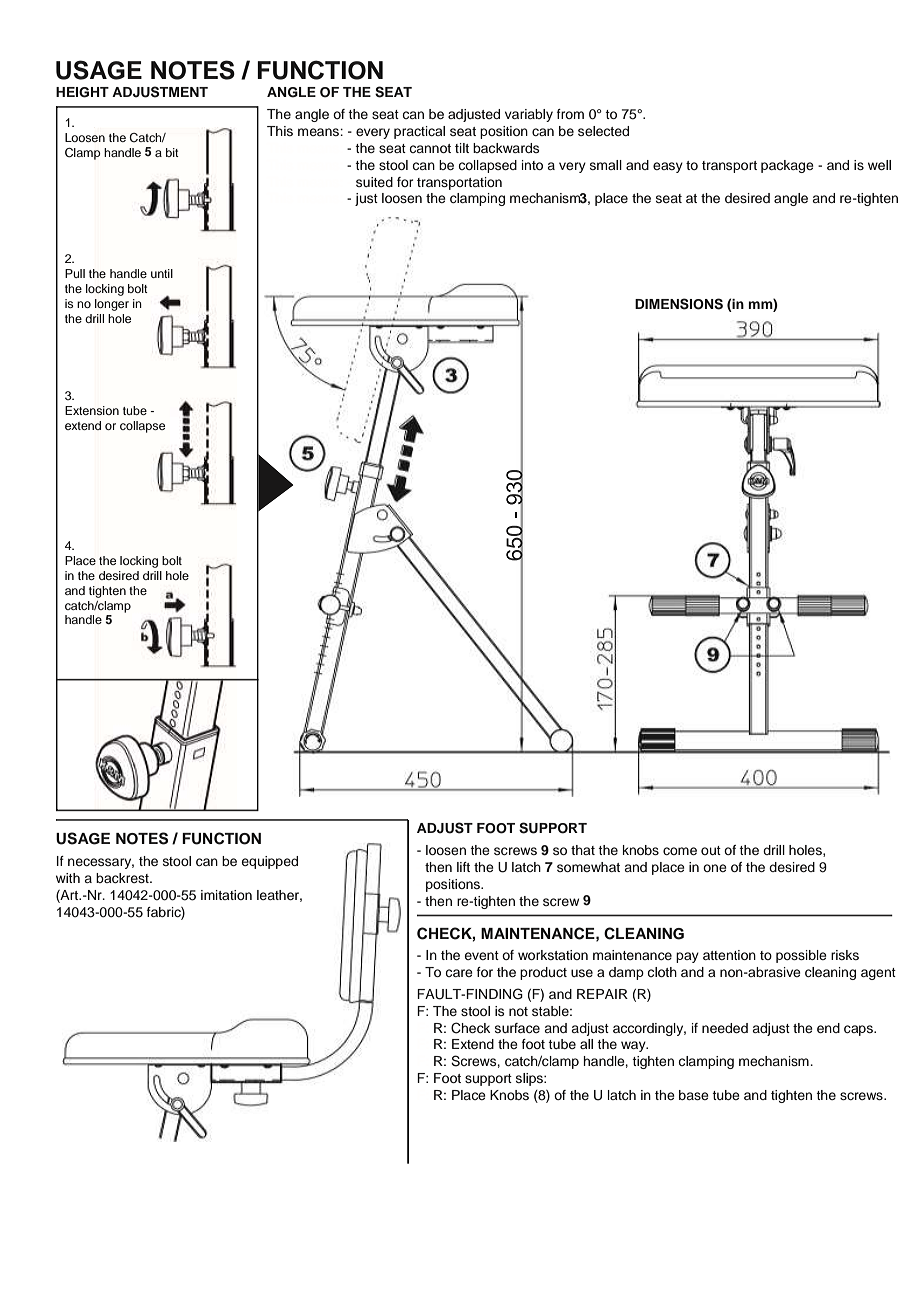  I want to click on easy, so click(668, 167).
